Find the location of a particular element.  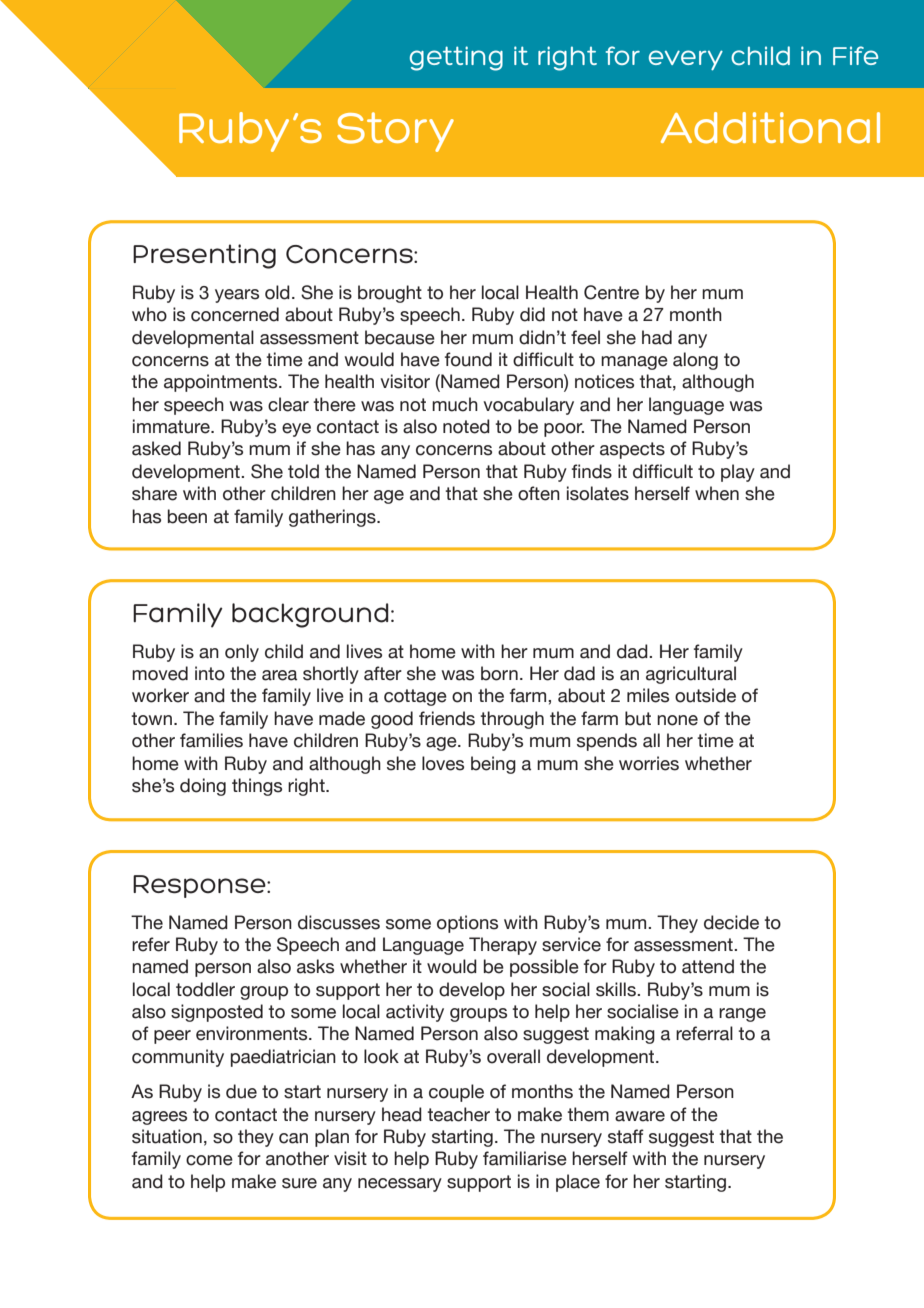

come is located at coordinates (209, 1160).
